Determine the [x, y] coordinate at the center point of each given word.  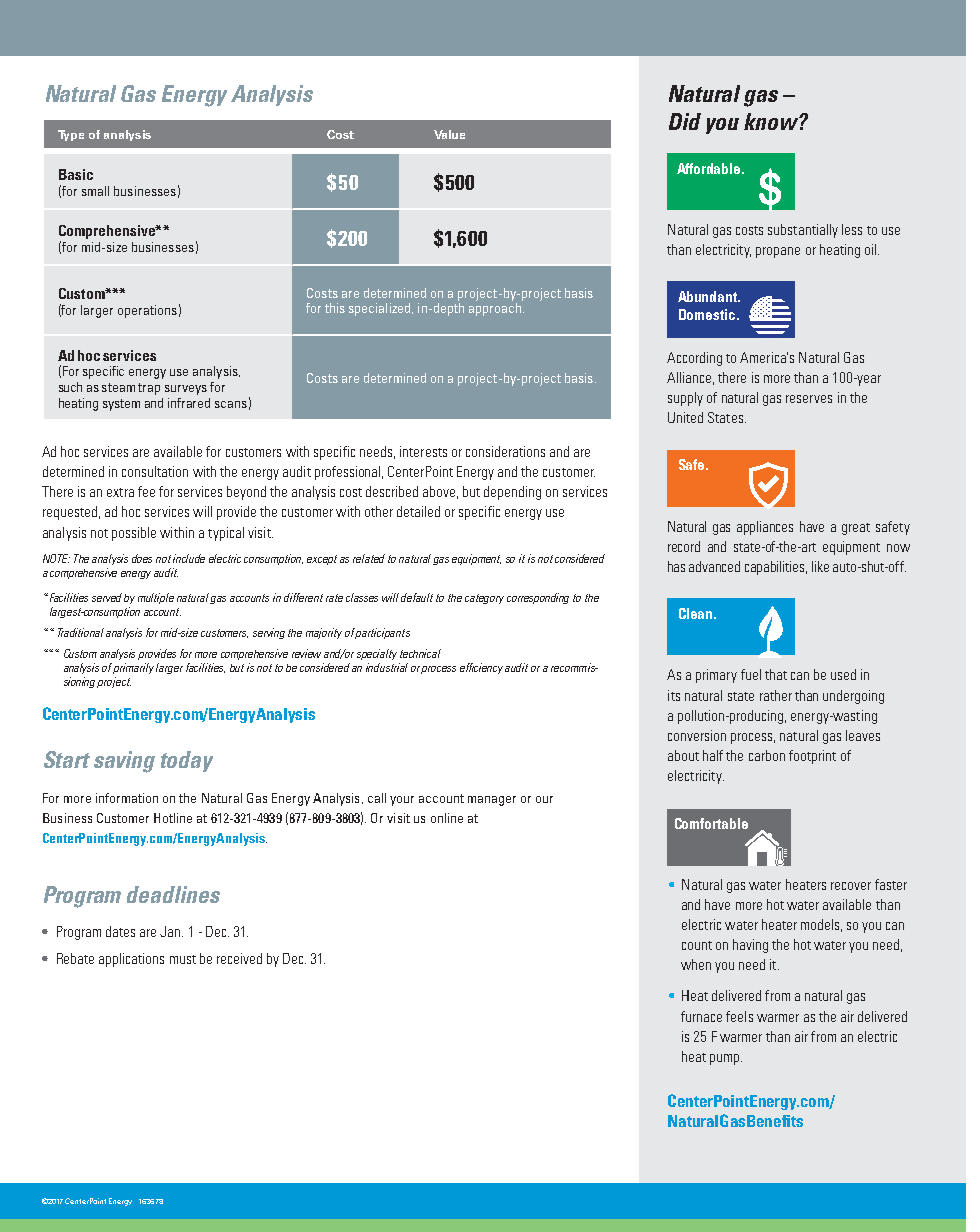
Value [449, 134]
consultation [155, 471]
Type [71, 135]
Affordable [710, 168]
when [696, 964]
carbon [767, 755]
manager [492, 801]
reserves [809, 399]
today [187, 761]
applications [131, 960]
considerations [505, 451]
